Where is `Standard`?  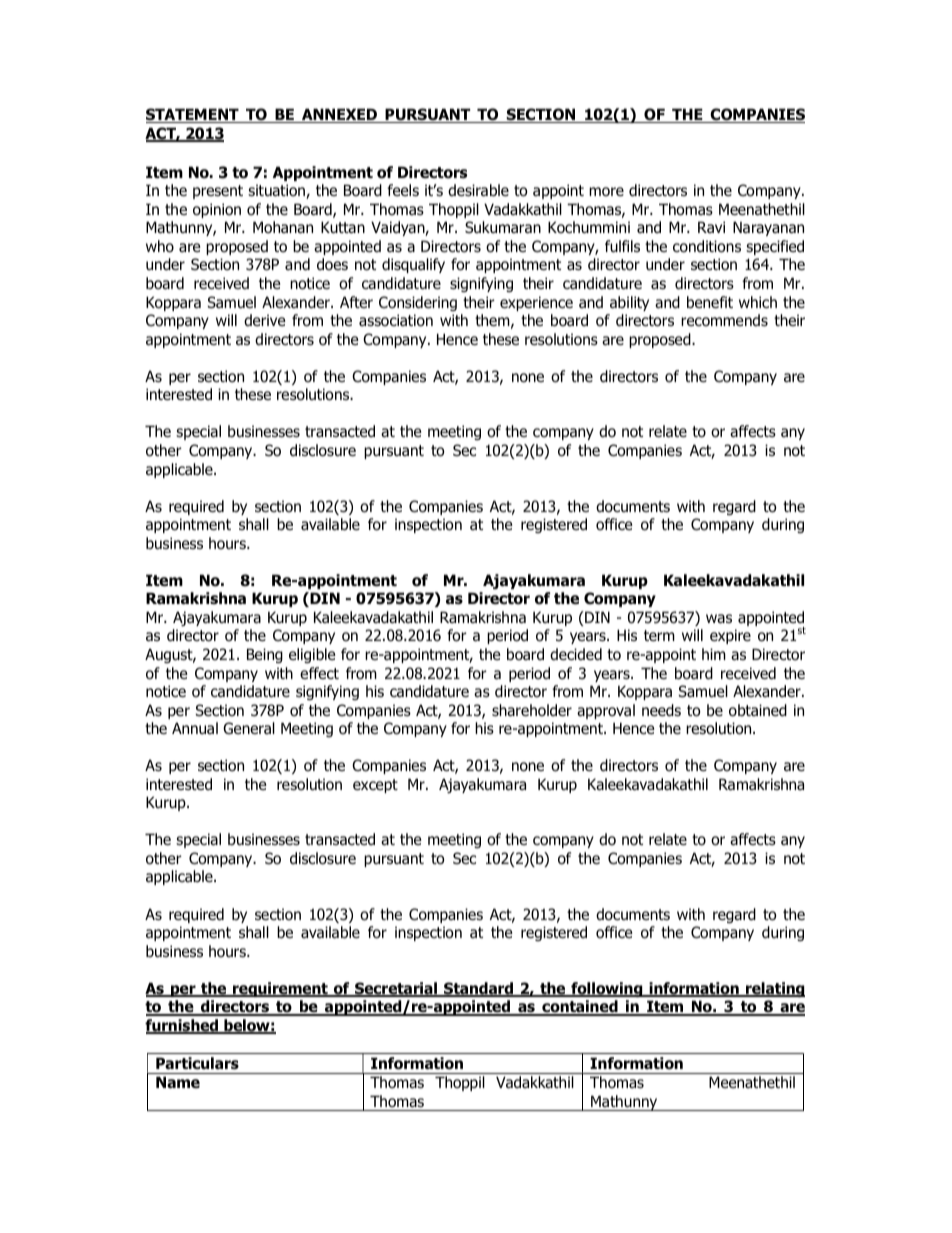
Standard is located at coordinates (479, 989).
